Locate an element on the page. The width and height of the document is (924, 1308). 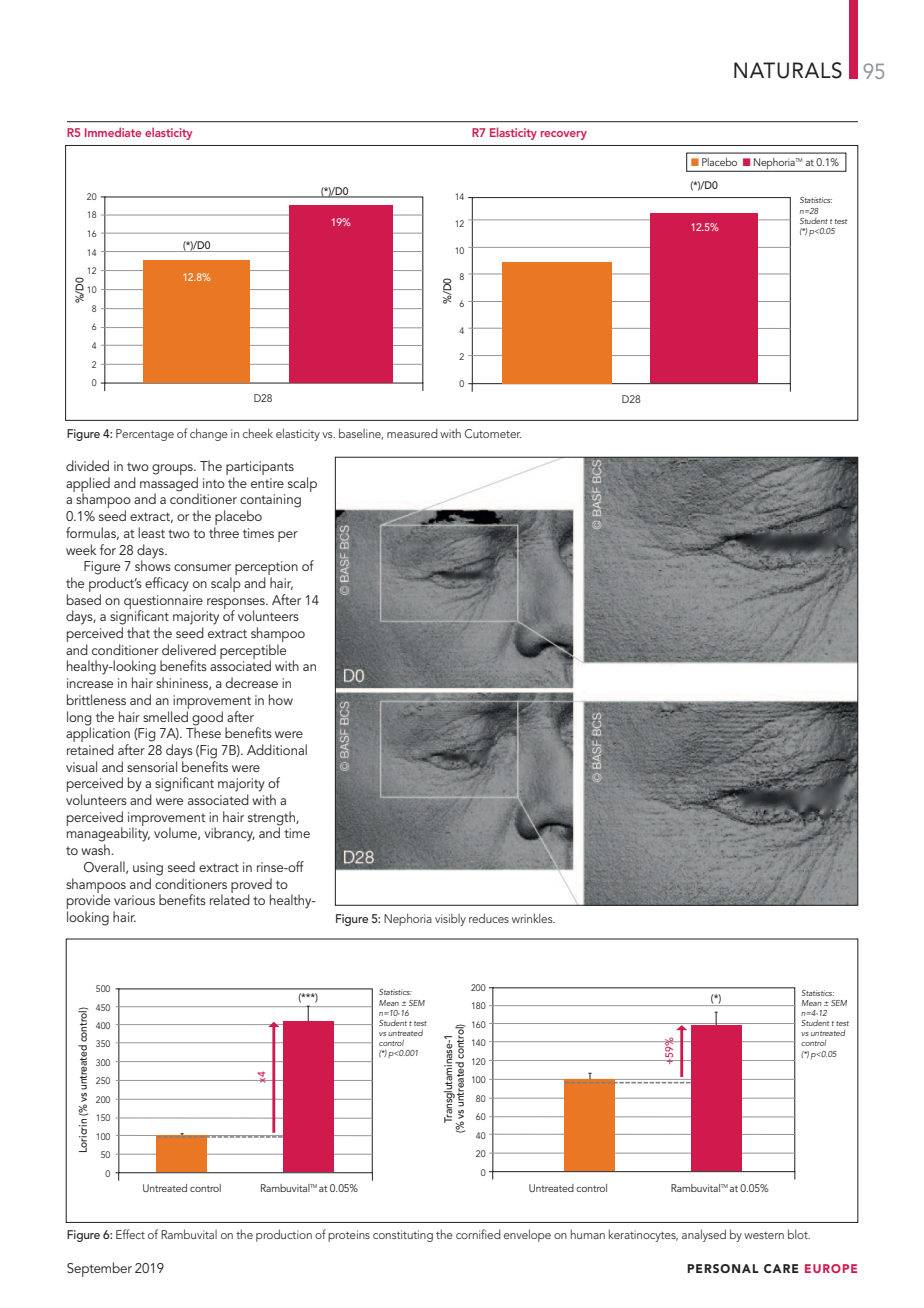
perceptible is located at coordinates (253, 652).
